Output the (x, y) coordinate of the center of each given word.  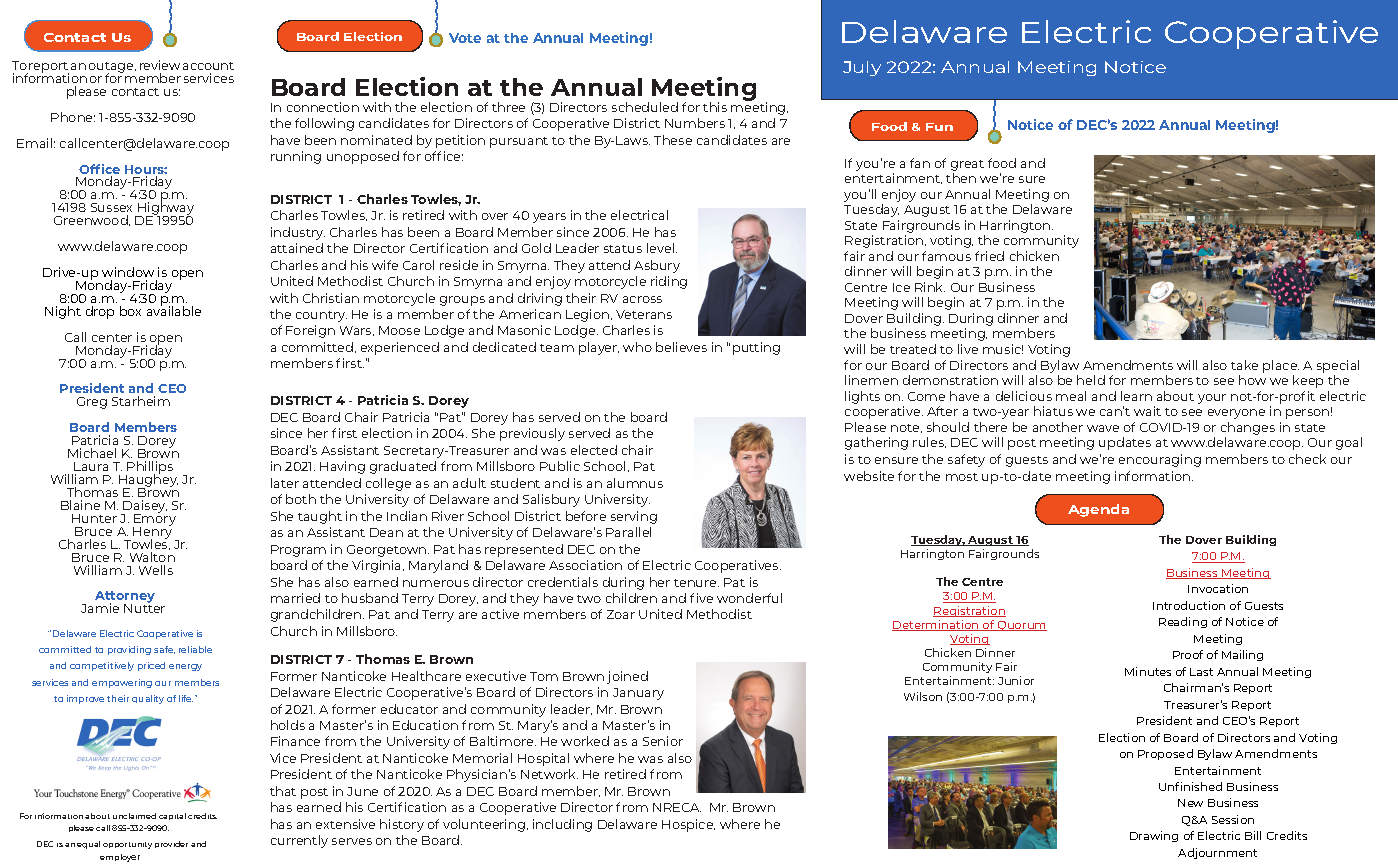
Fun (939, 127)
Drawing (1154, 836)
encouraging (1160, 460)
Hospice (688, 825)
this (715, 107)
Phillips (149, 469)
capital (172, 816)
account (208, 66)
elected (594, 450)
